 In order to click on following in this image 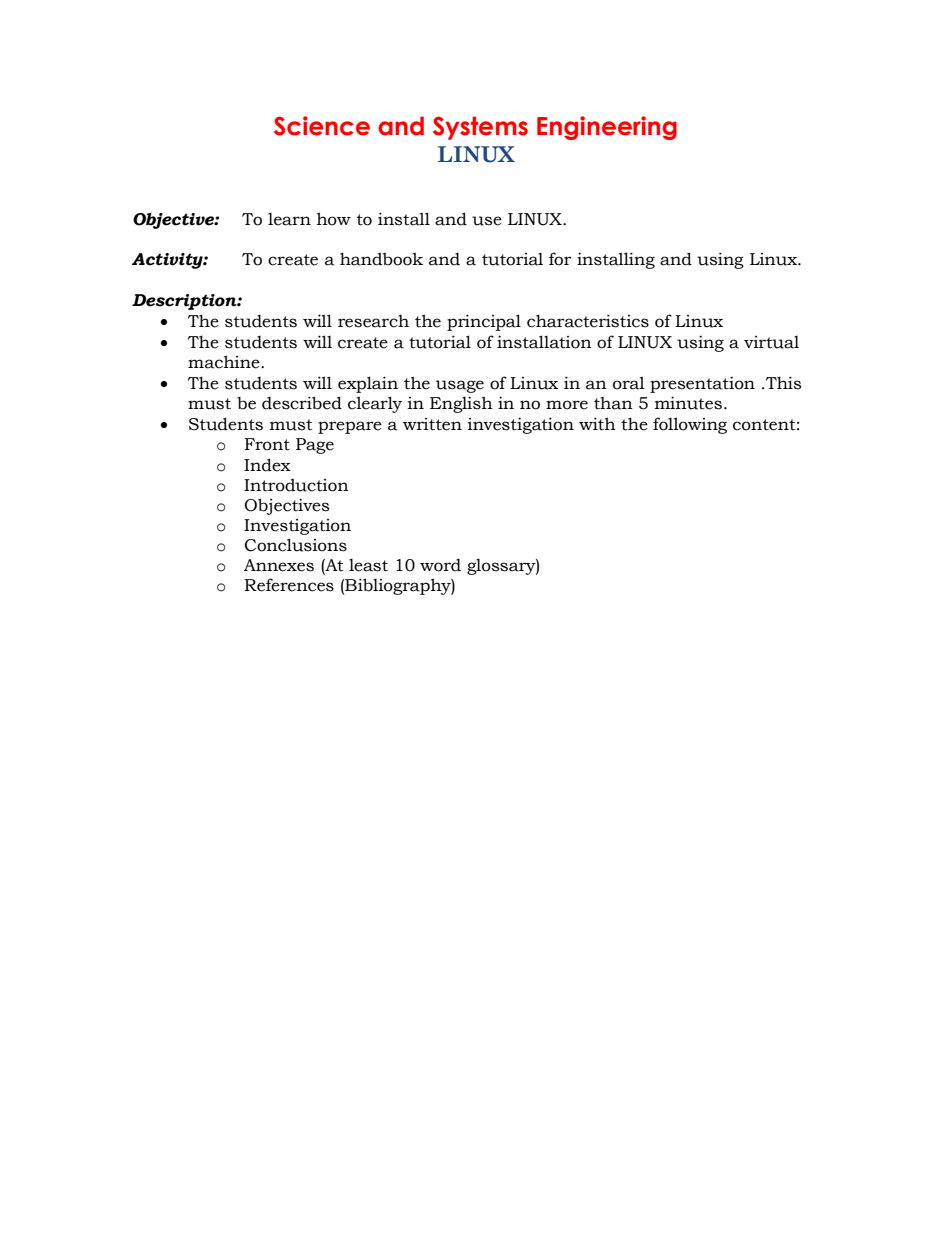, I will do `click(690, 425)`.
